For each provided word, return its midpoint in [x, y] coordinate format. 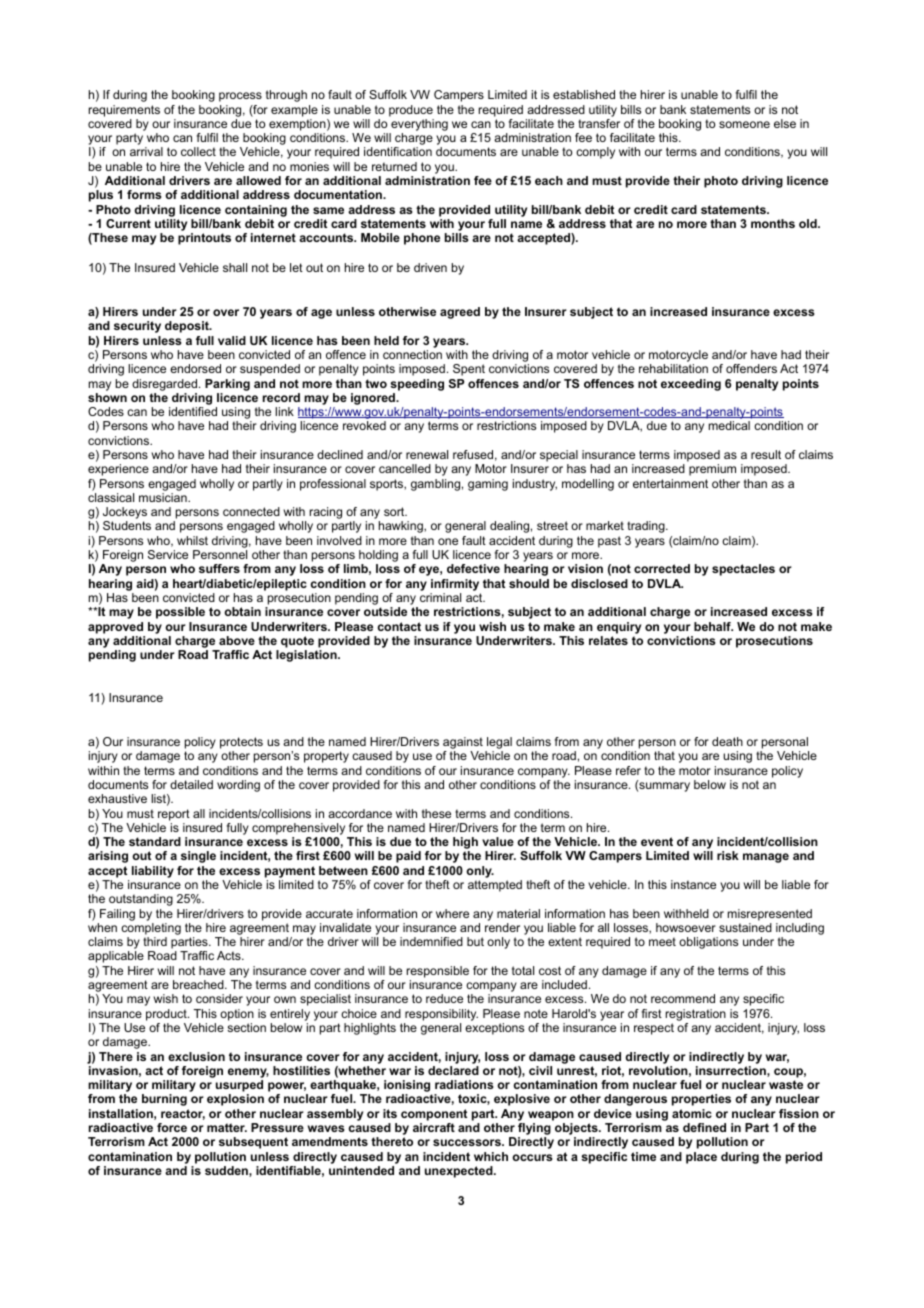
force [172, 1127]
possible [180, 613]
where [452, 913]
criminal [440, 597]
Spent [469, 370]
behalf [713, 626]
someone [744, 124]
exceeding [691, 385]
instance [693, 884]
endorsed [195, 368]
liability [153, 872]
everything [419, 125]
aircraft [434, 1127]
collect [198, 151]
